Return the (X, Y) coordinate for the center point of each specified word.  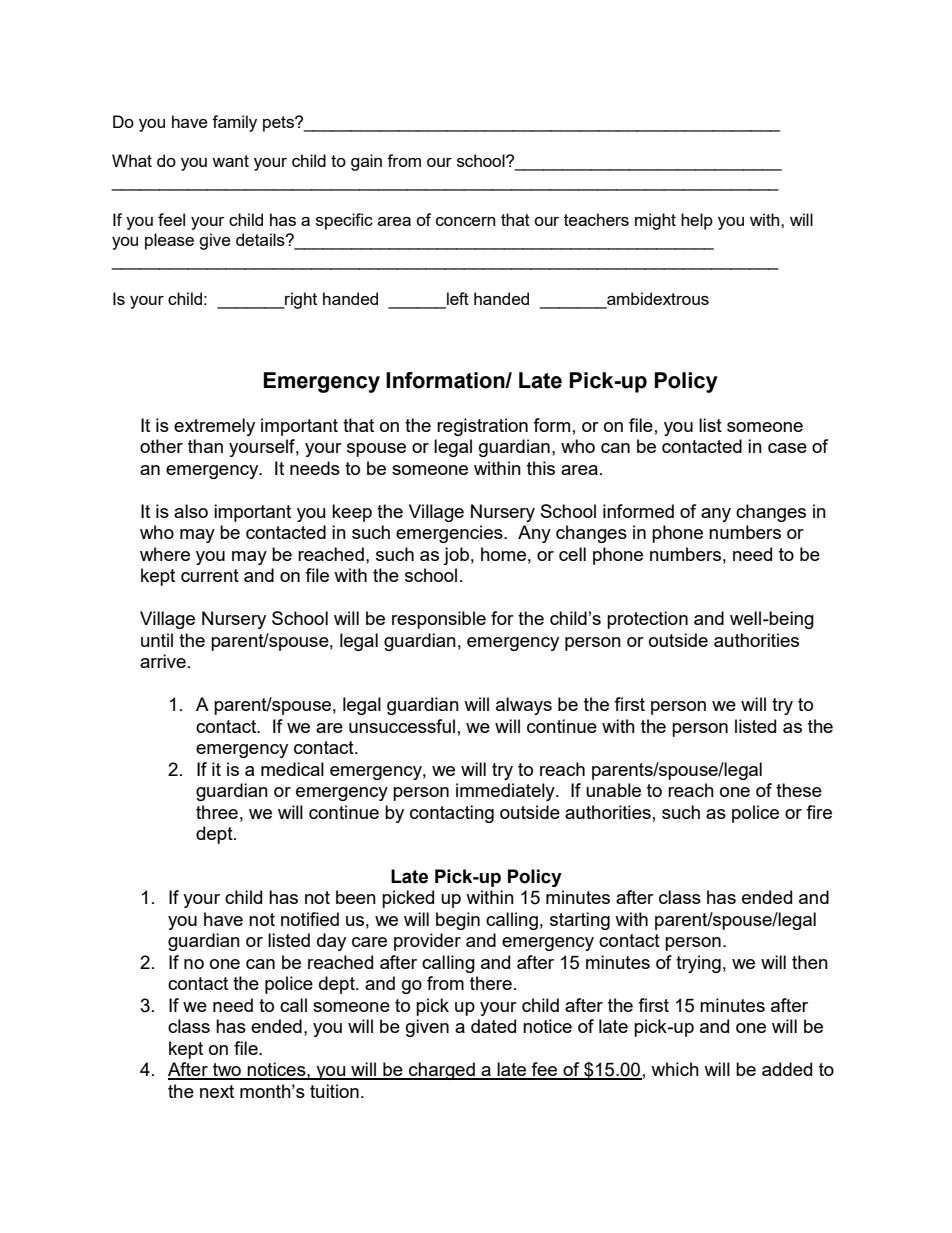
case (787, 448)
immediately (506, 792)
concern (465, 221)
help (697, 221)
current (210, 575)
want (230, 161)
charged (442, 1071)
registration (482, 427)
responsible (439, 620)
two (227, 1071)
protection (647, 620)
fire (819, 812)
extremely (214, 427)
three (217, 812)
